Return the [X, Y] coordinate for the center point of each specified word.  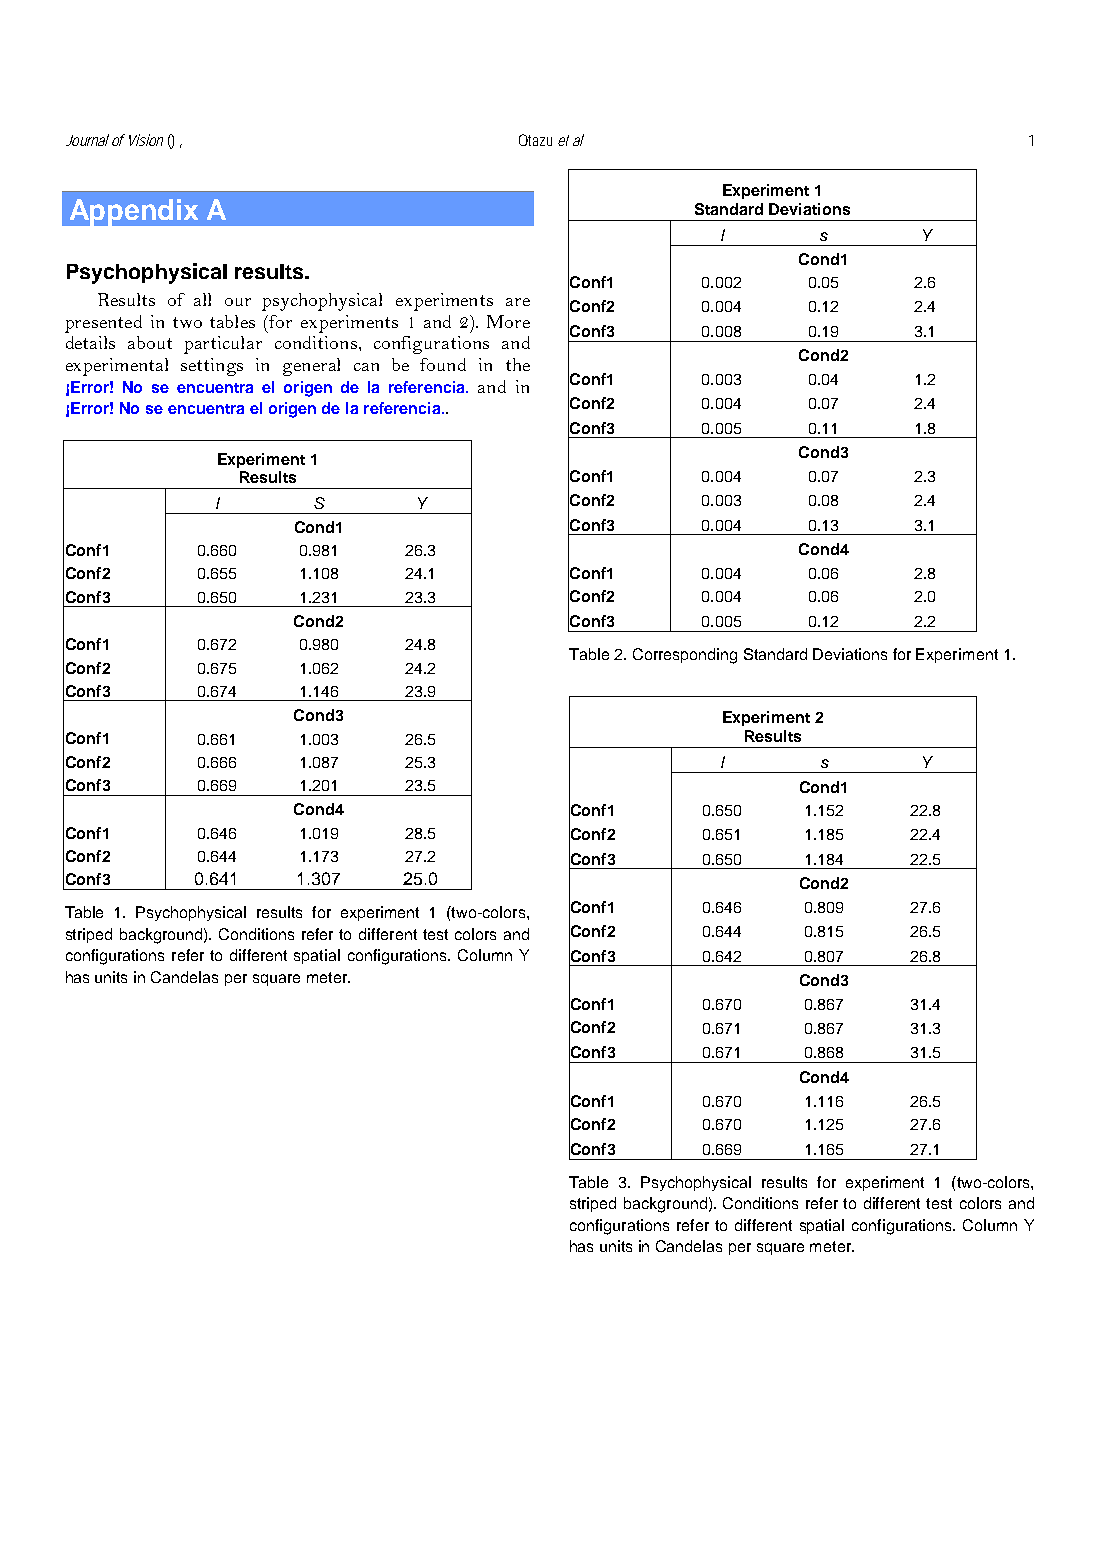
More [508, 321]
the [518, 364]
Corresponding [685, 656]
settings [212, 367]
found [443, 364]
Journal [87, 140]
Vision [146, 140]
